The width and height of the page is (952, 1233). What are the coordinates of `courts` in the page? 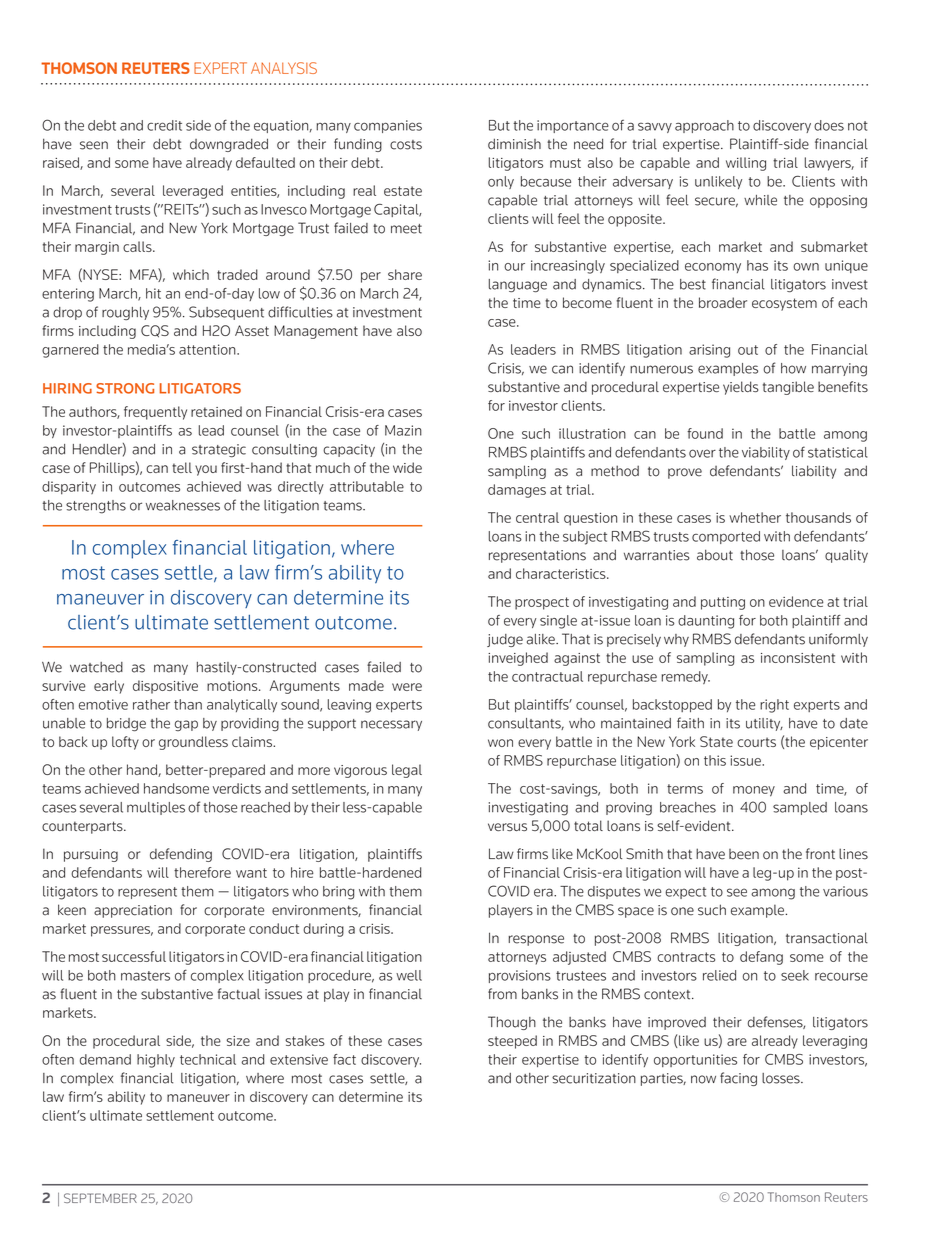 It's located at (756, 742).
